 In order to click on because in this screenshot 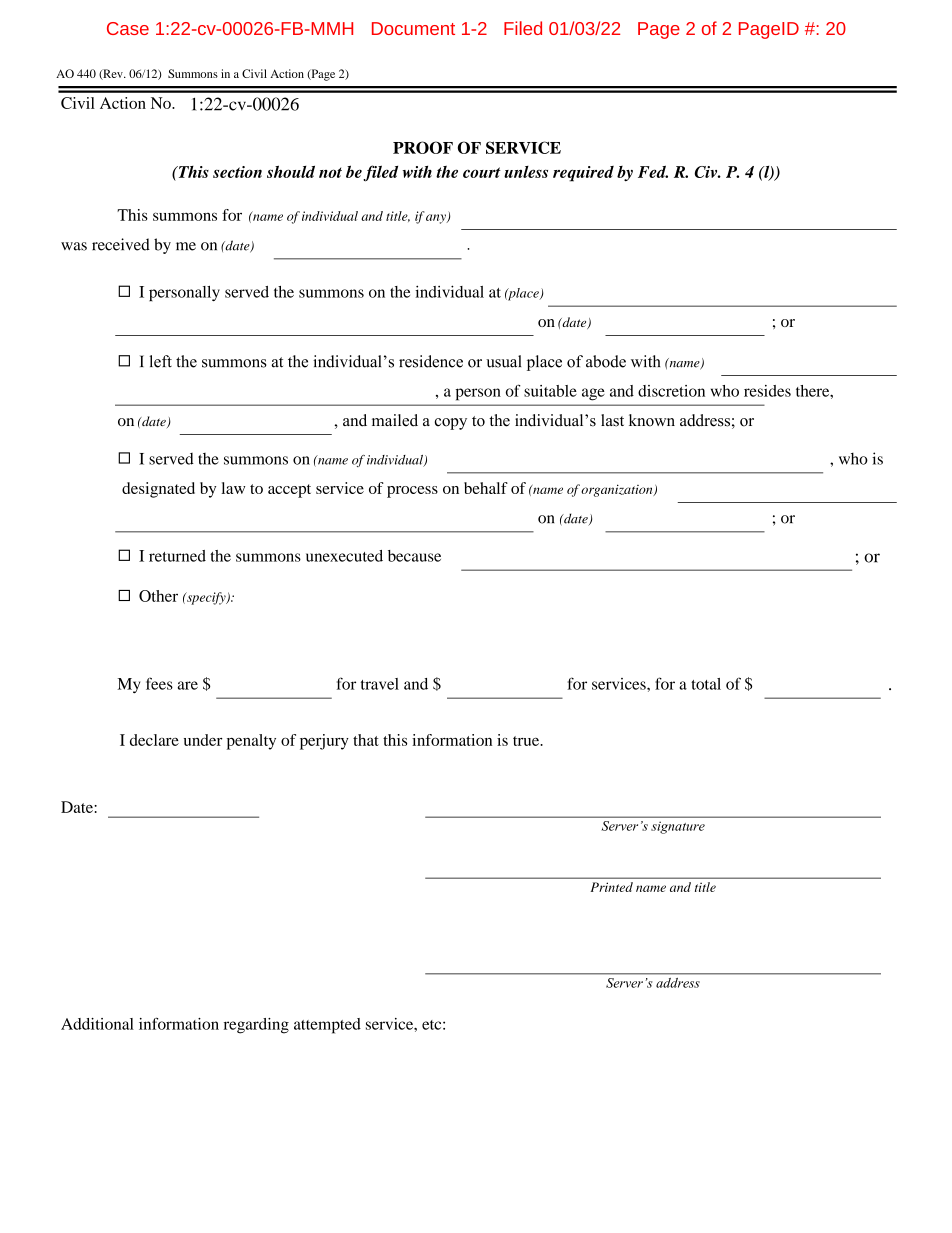, I will do `click(414, 556)`.
